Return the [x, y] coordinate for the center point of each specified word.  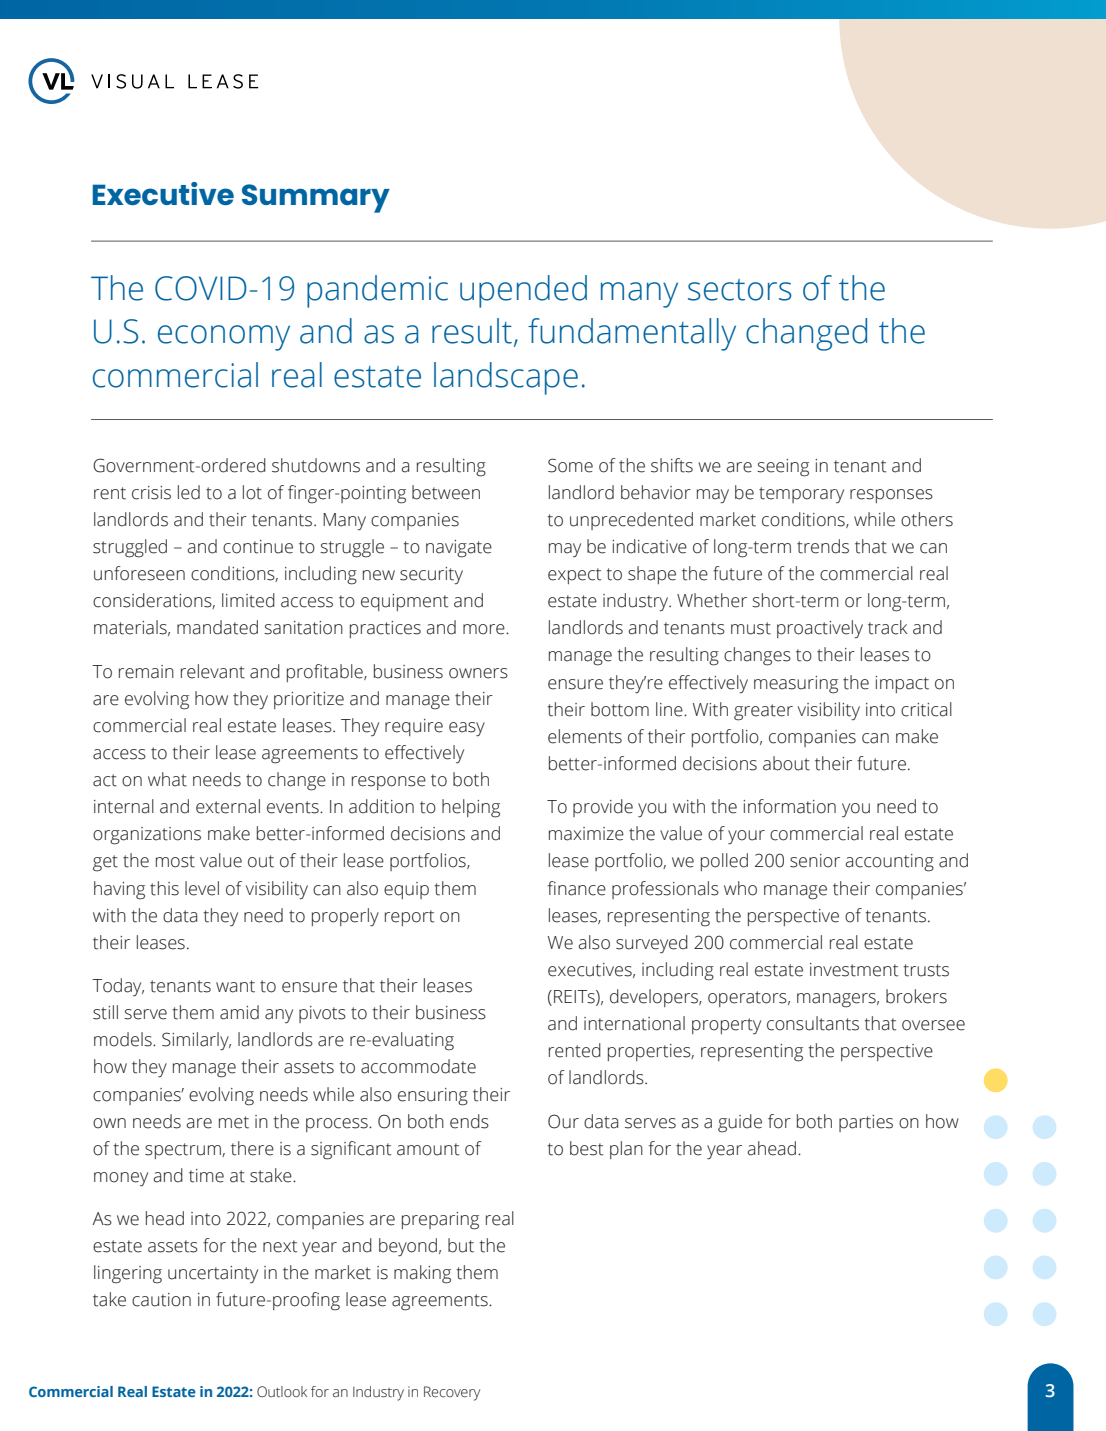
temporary [801, 495]
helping [471, 808]
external [228, 806]
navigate [459, 549]
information [789, 806]
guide [740, 1123]
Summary [316, 198]
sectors [740, 290]
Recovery [452, 1393]
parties [866, 1123]
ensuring [433, 1097]
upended [523, 291]
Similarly [196, 1041]
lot [252, 492]
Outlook [282, 1391]
